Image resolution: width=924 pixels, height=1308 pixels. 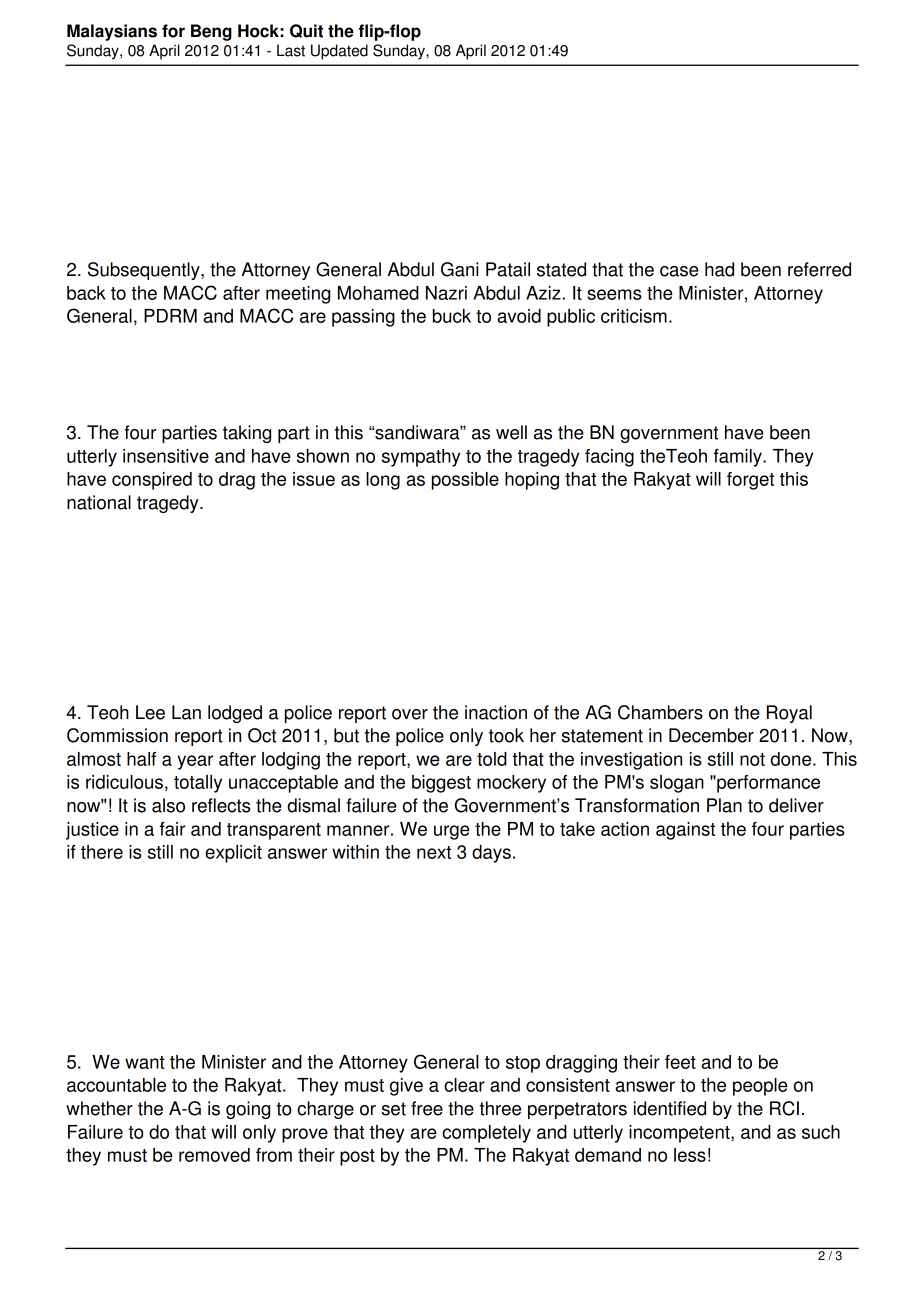 I want to click on Subsequently, so click(x=145, y=271).
